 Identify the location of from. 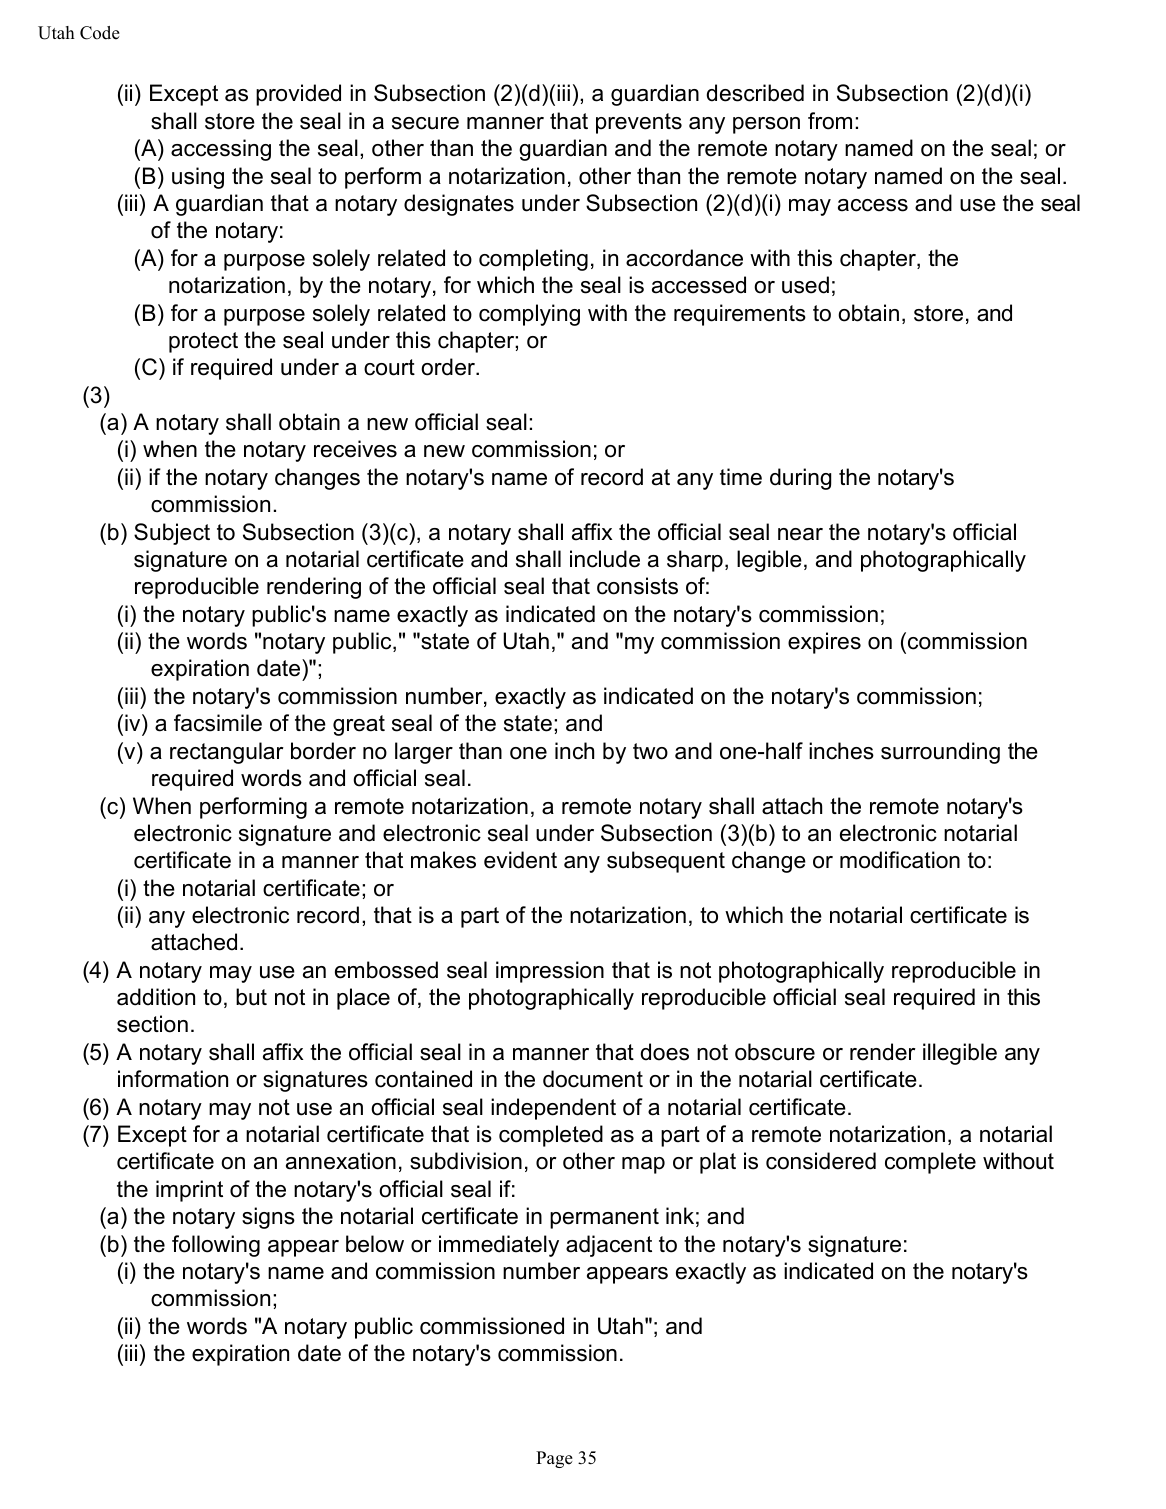
(830, 121).
